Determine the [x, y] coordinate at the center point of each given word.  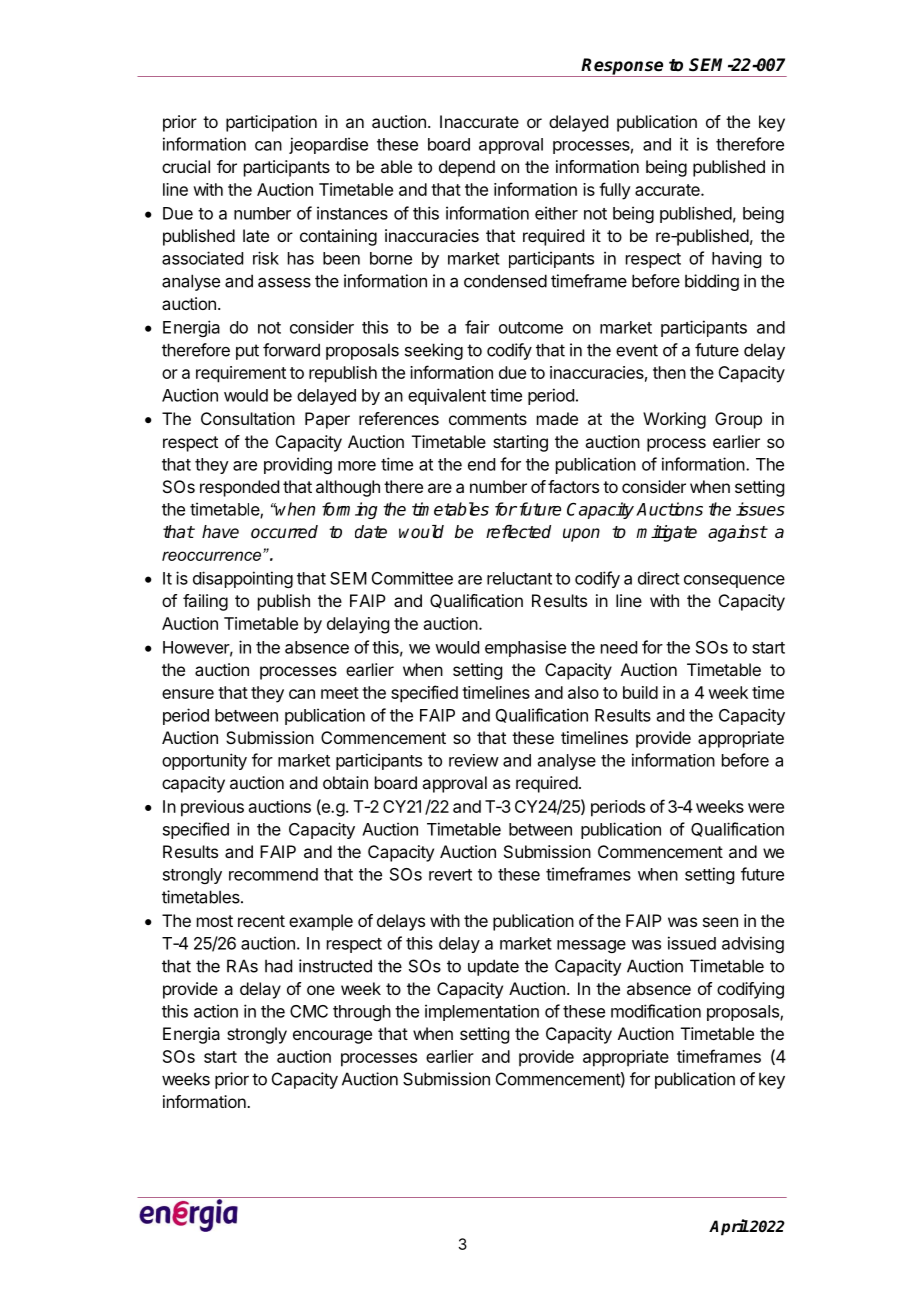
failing [205, 602]
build [640, 692]
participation [271, 123]
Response [623, 67]
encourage [332, 1037]
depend [467, 168]
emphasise [525, 648]
